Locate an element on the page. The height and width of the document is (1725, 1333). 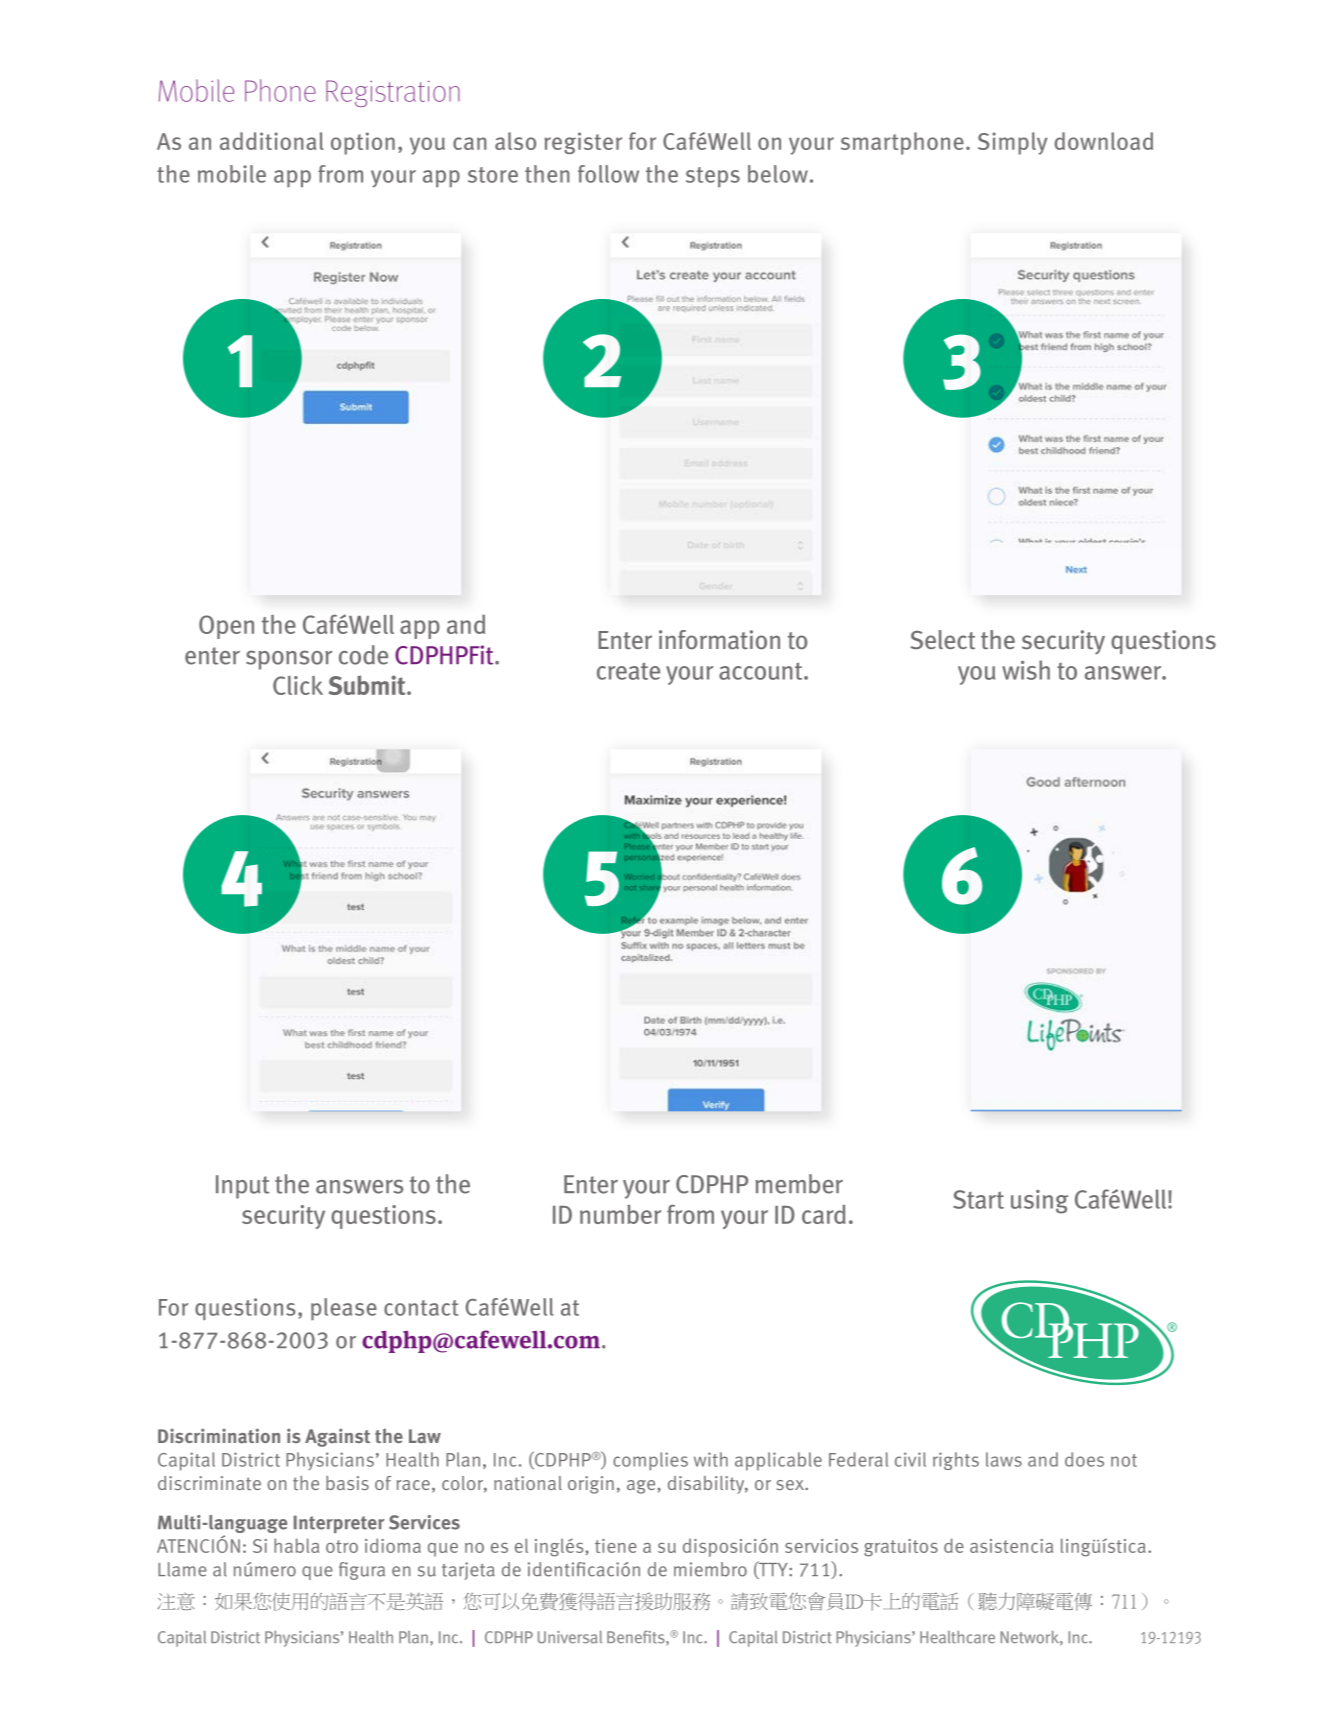
wish is located at coordinates (1026, 670).
